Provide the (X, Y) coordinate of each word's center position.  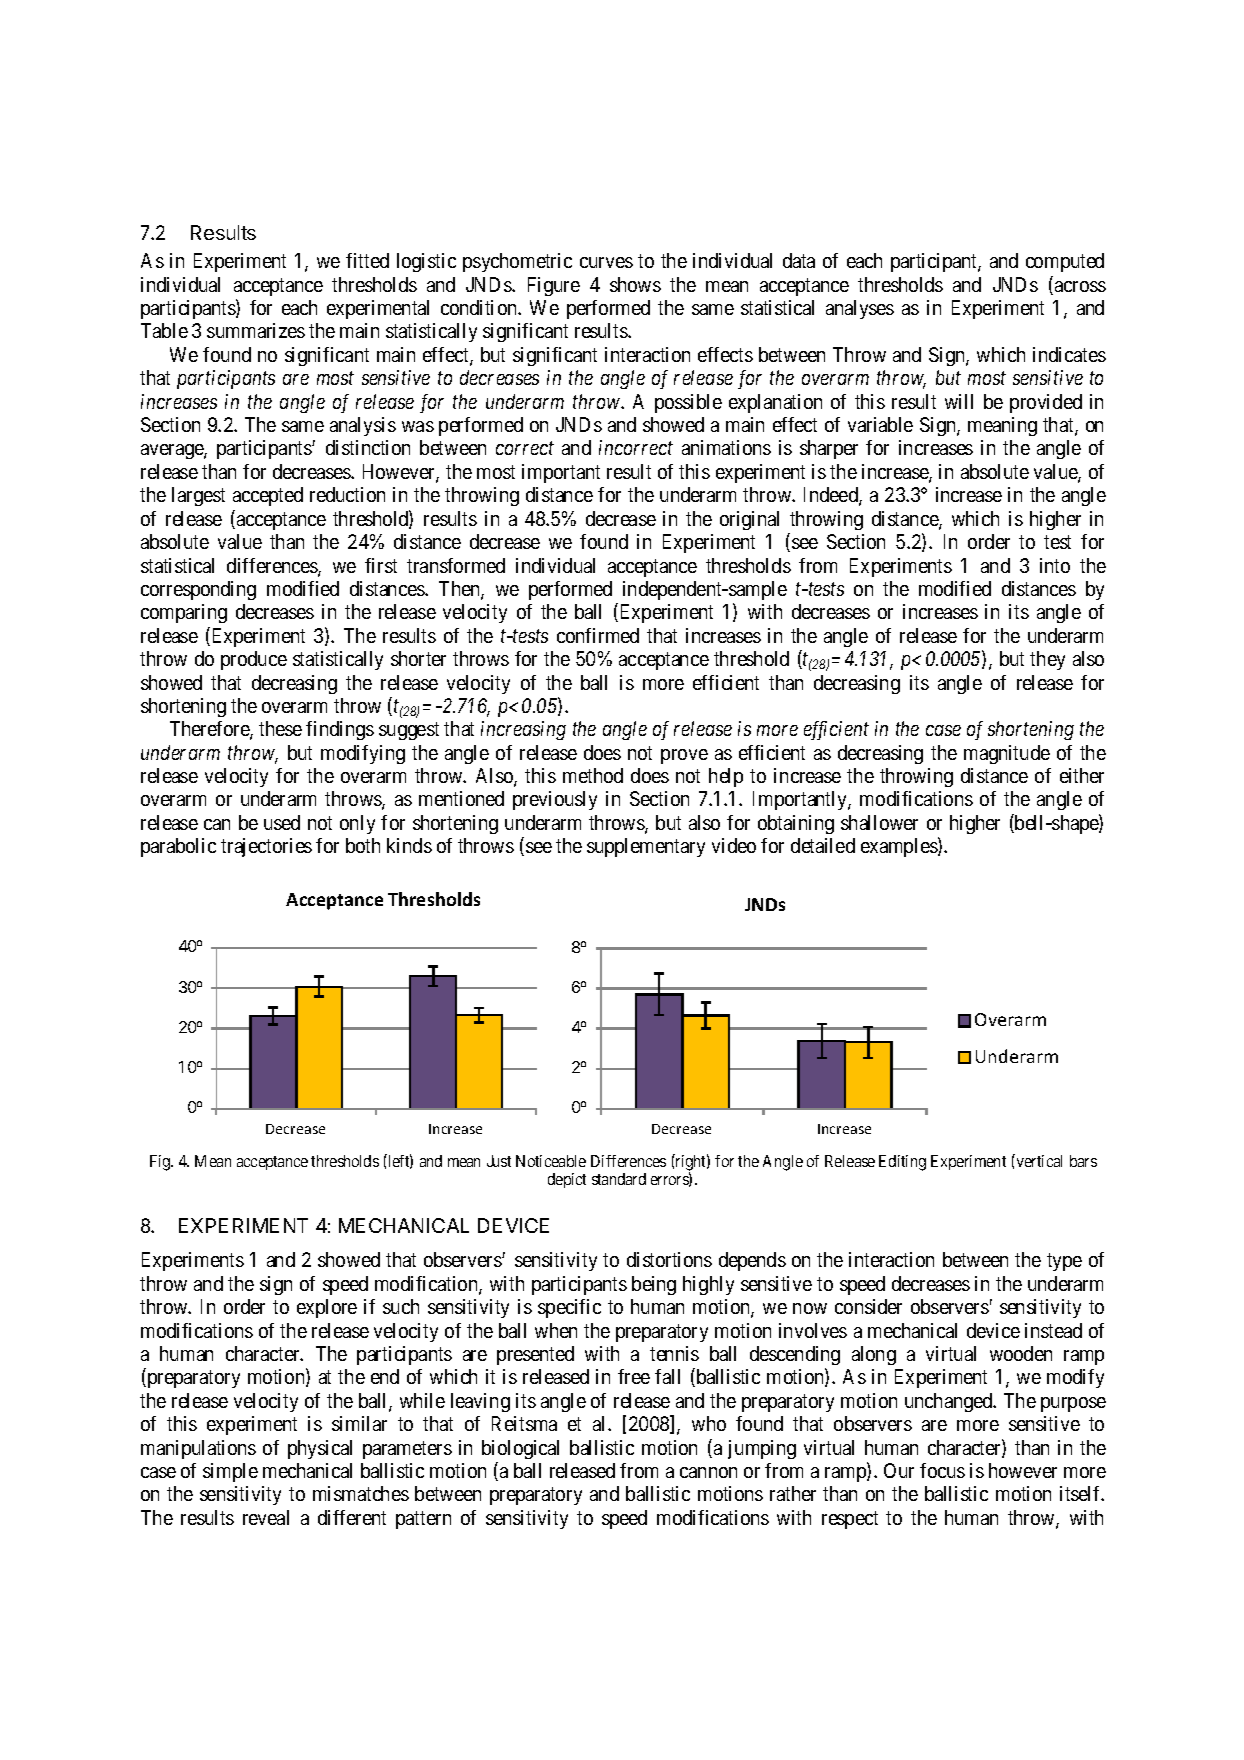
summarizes (256, 330)
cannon (708, 1472)
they (1047, 660)
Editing (902, 1163)
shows (635, 284)
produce (254, 660)
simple (230, 1472)
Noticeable (551, 1161)
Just (499, 1161)
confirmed (598, 635)
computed (1065, 262)
